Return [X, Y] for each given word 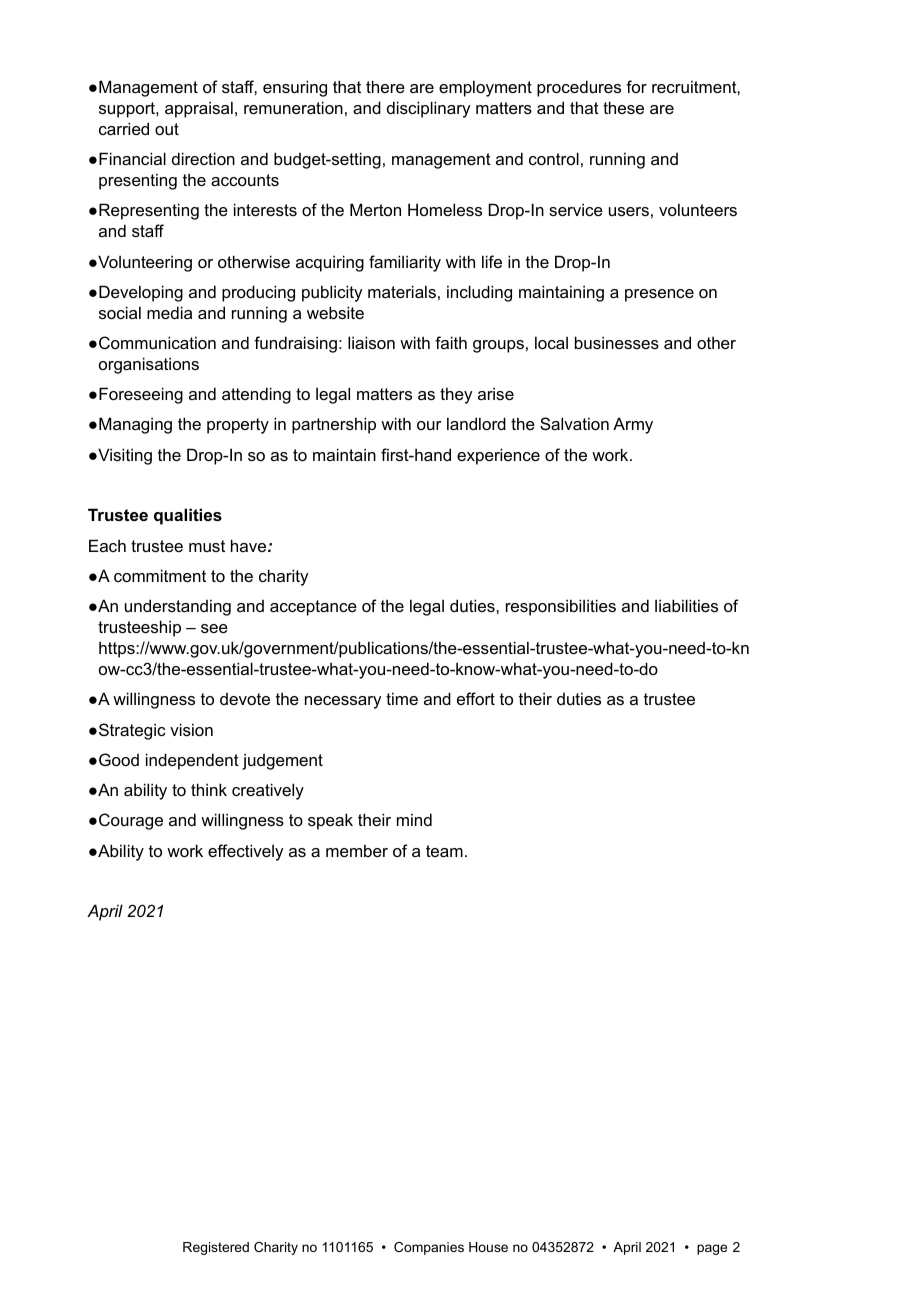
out [167, 129]
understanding [178, 607]
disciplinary [428, 109]
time [402, 698]
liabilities [686, 605]
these [623, 107]
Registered [216, 1248]
